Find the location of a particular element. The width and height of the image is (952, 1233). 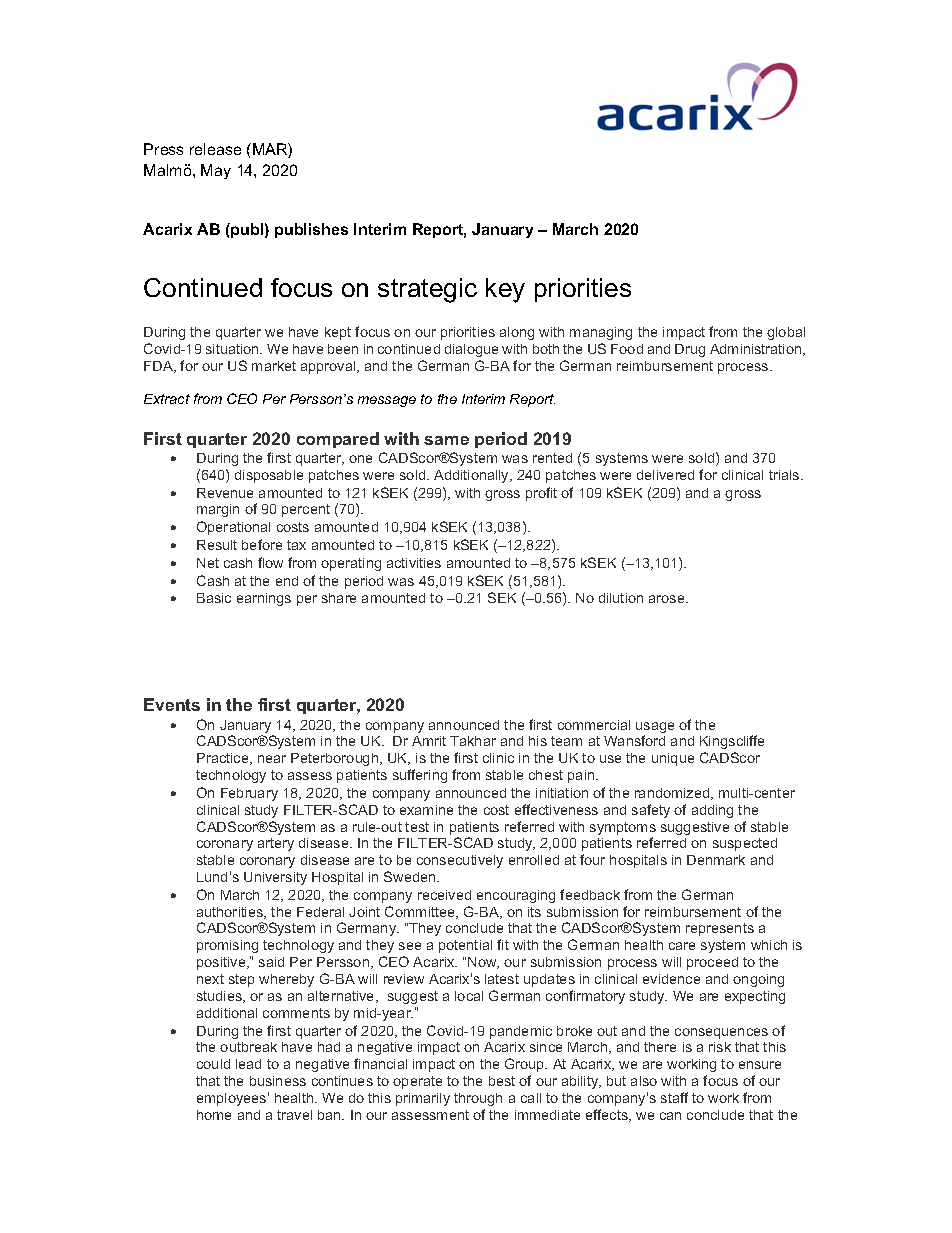

through is located at coordinates (478, 1099).
